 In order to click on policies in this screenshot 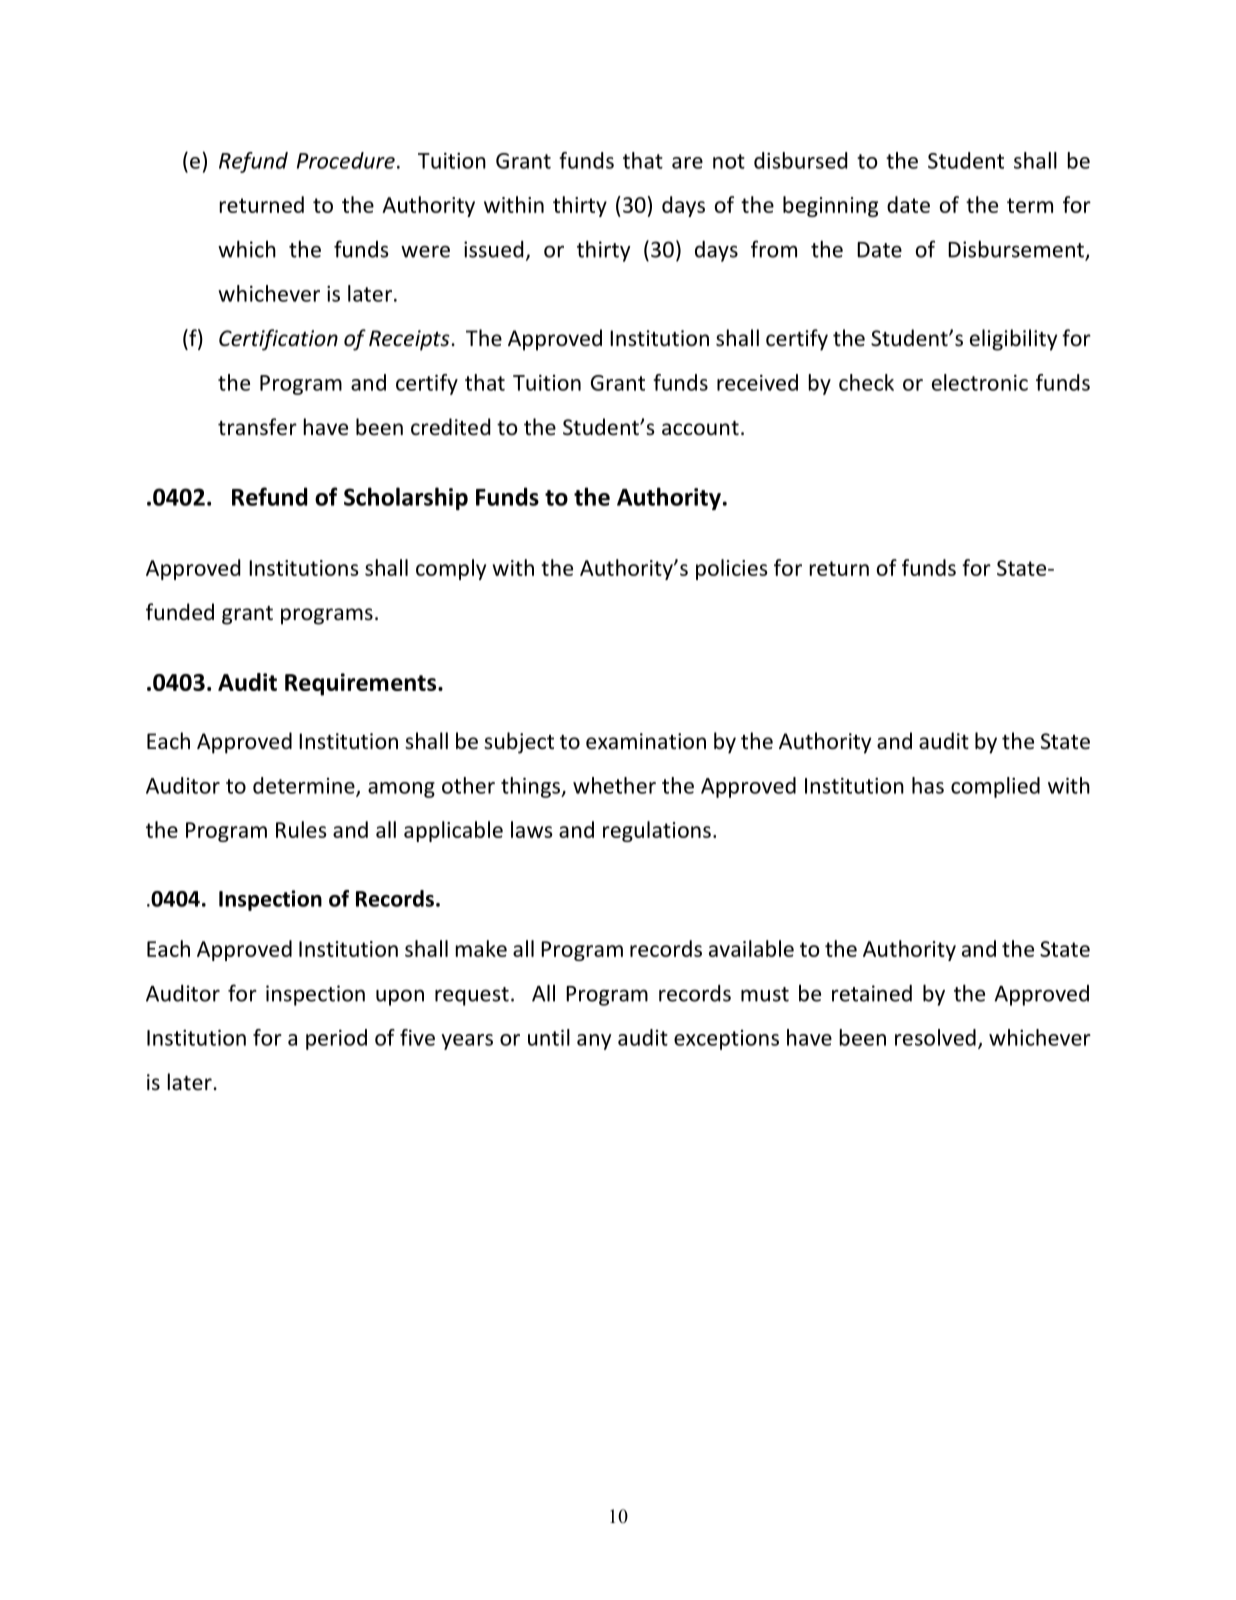, I will do `click(732, 569)`.
